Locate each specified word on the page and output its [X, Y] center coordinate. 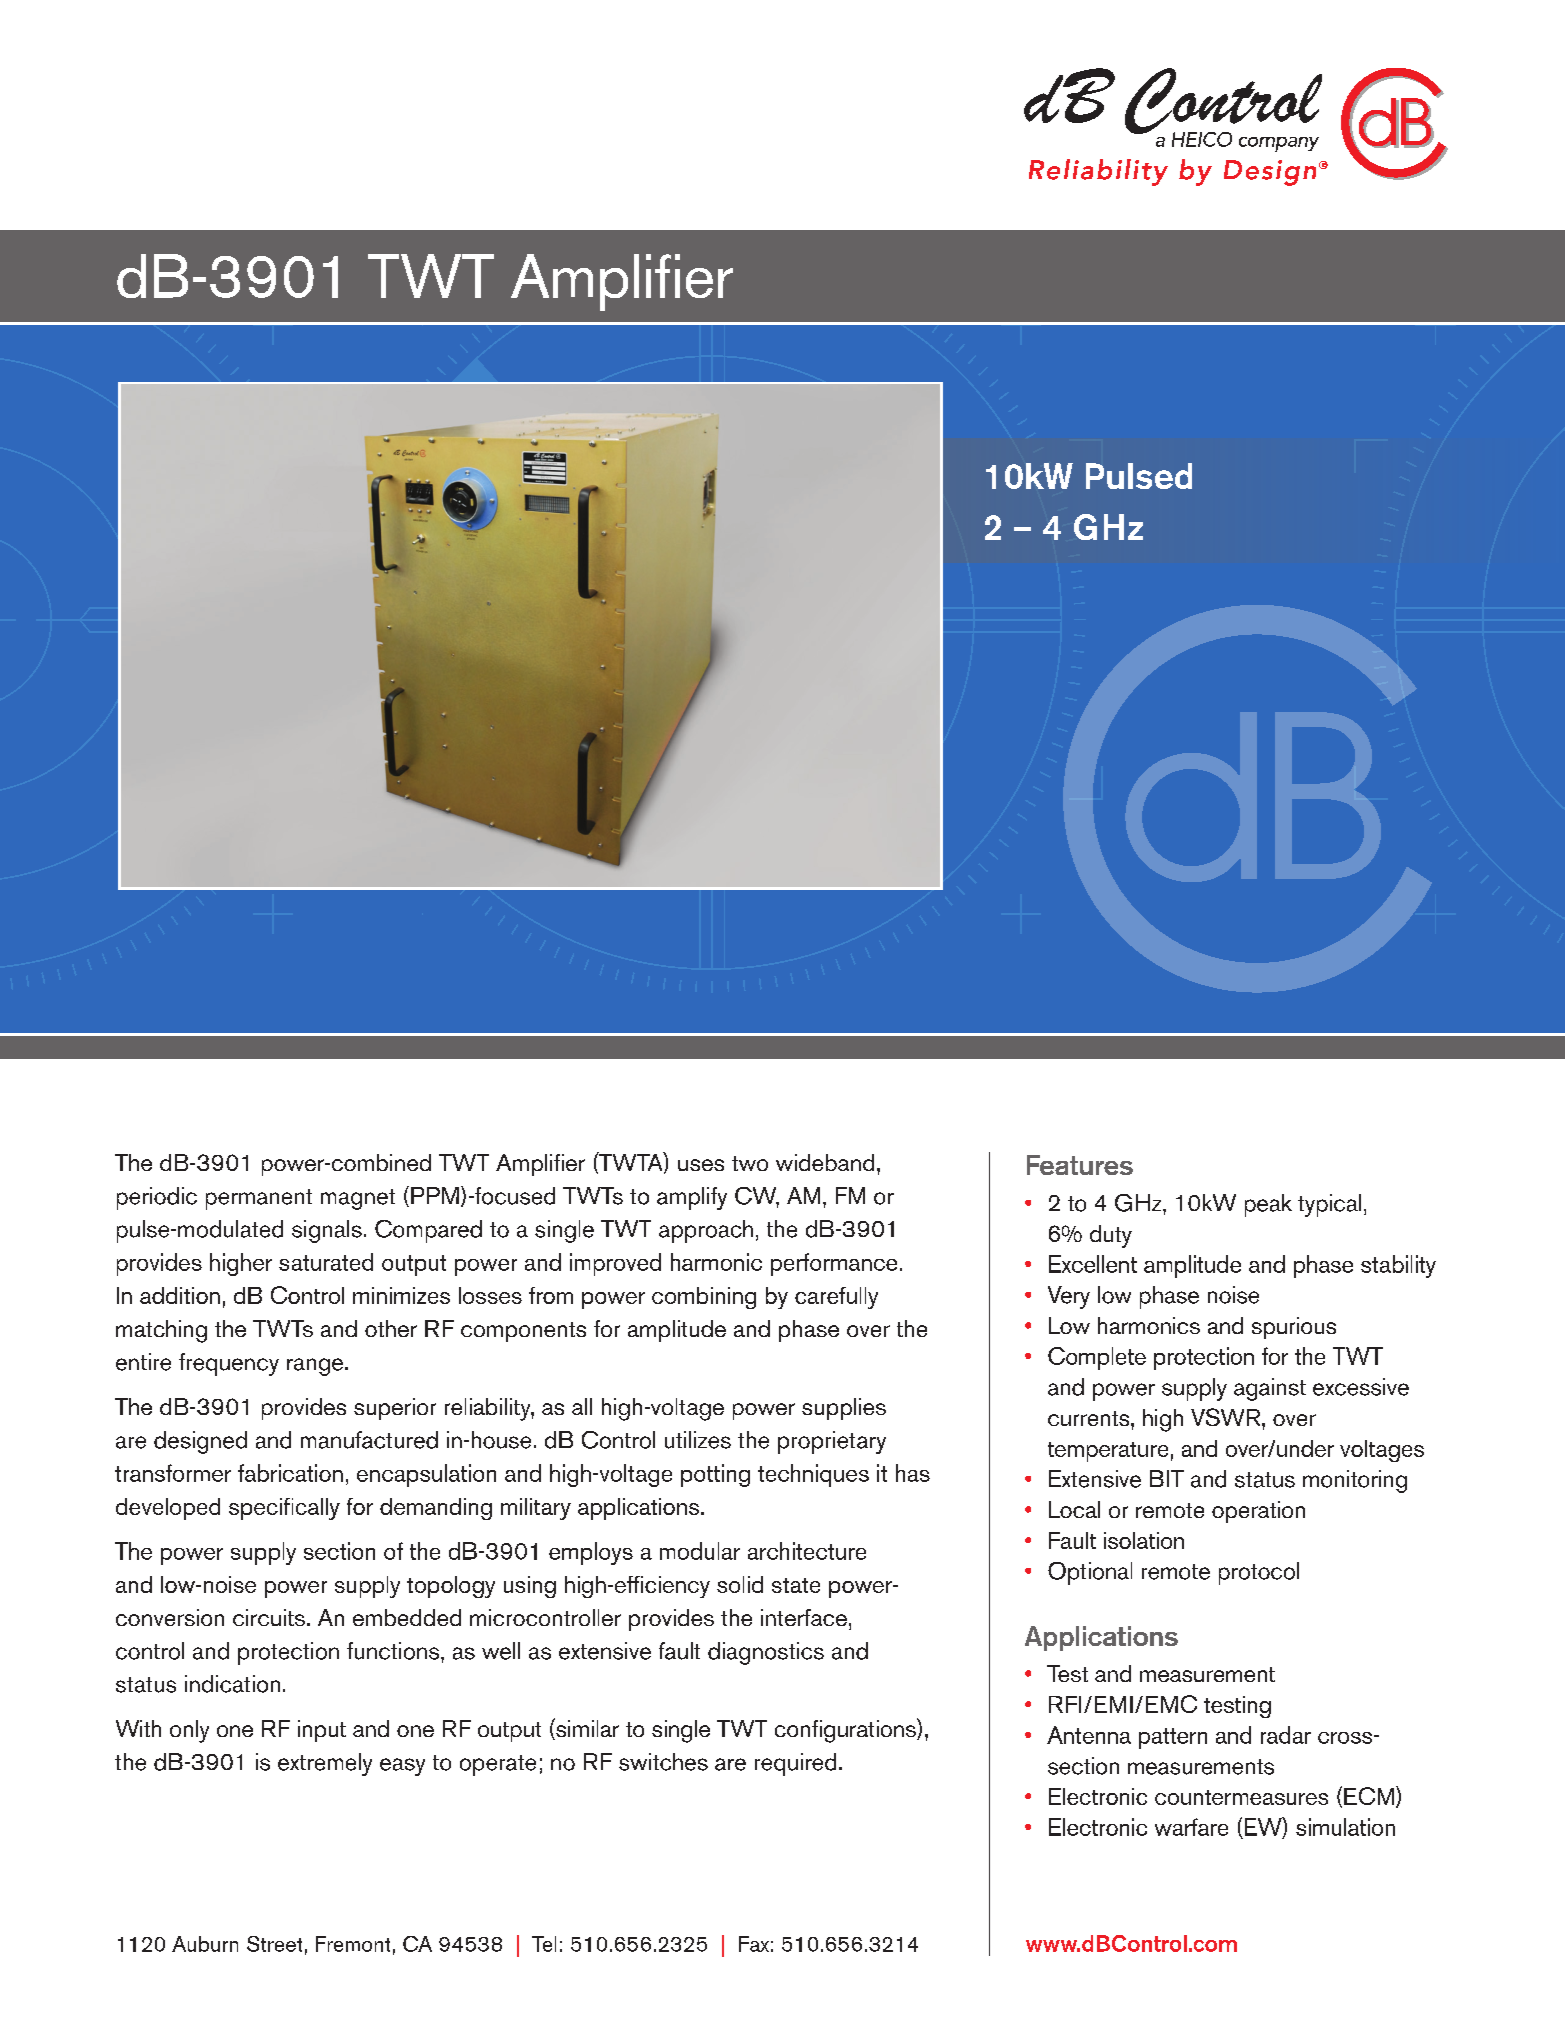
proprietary [832, 1442]
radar [1286, 1735]
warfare [1191, 1827]
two [750, 1163]
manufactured [369, 1440]
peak [1268, 1205]
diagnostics [766, 1653]
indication [232, 1684]
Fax [754, 1944]
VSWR [1227, 1417]
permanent [259, 1199]
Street [274, 1944]
